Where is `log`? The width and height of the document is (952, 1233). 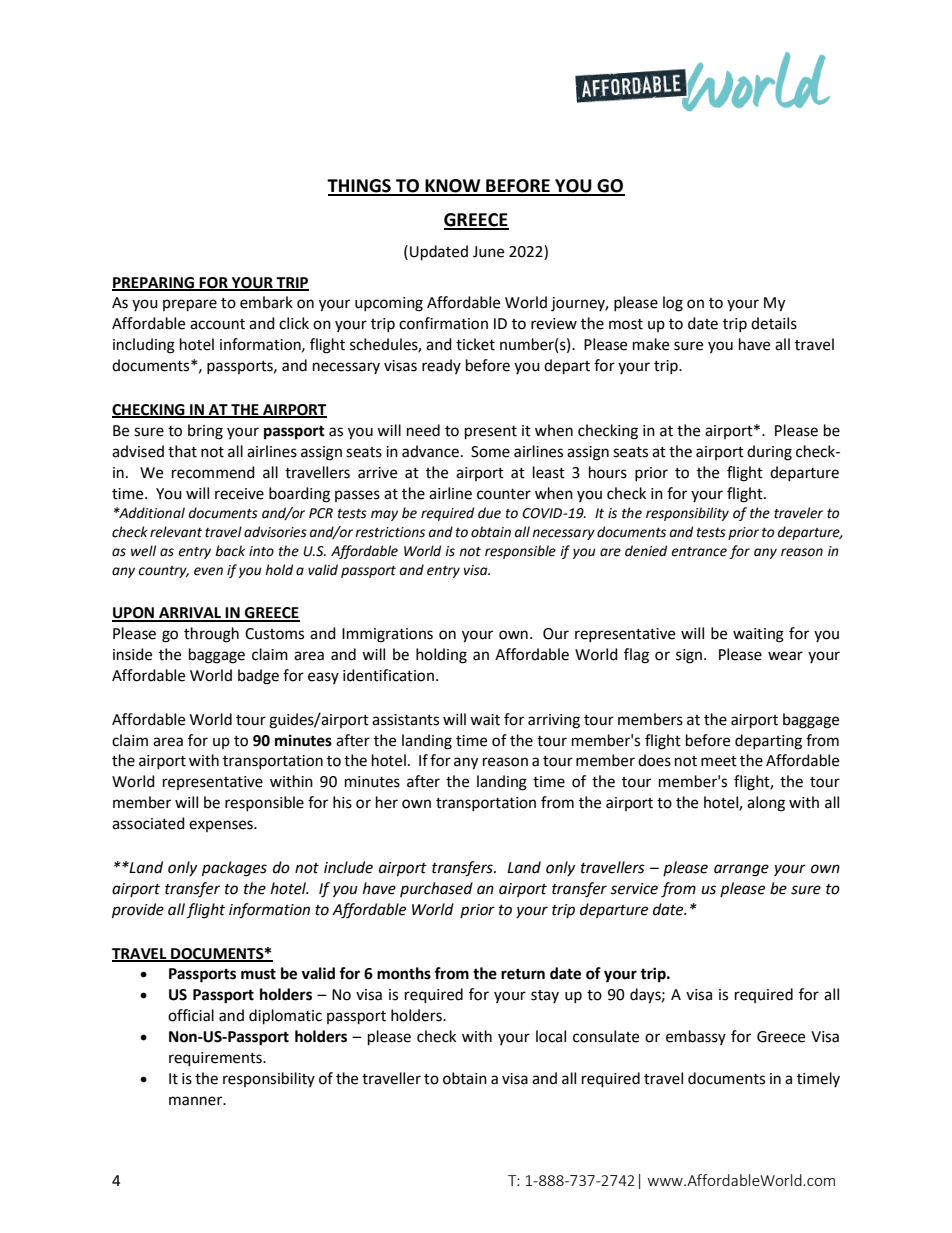
log is located at coordinates (673, 304).
